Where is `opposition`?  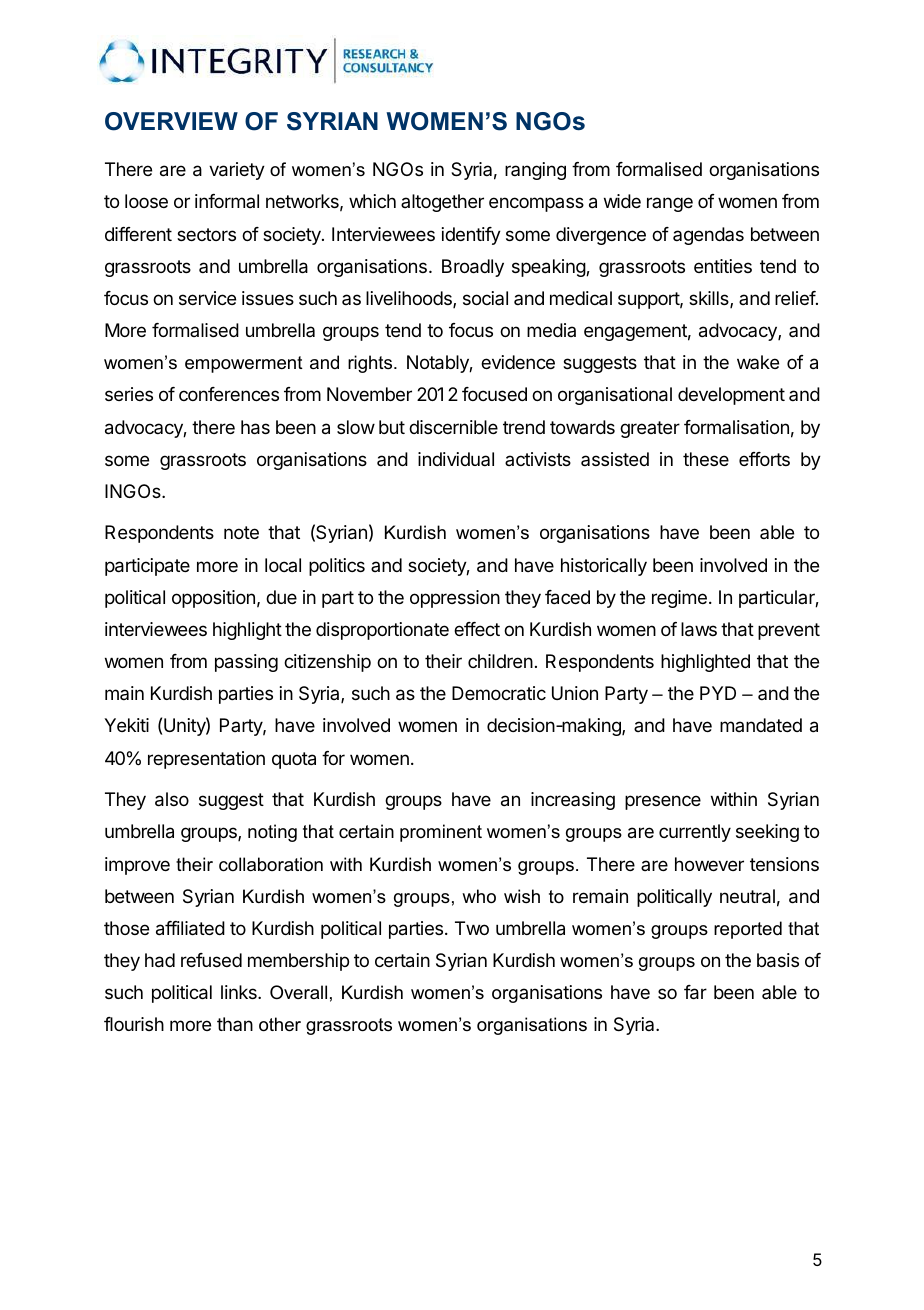
opposition is located at coordinates (213, 599).
